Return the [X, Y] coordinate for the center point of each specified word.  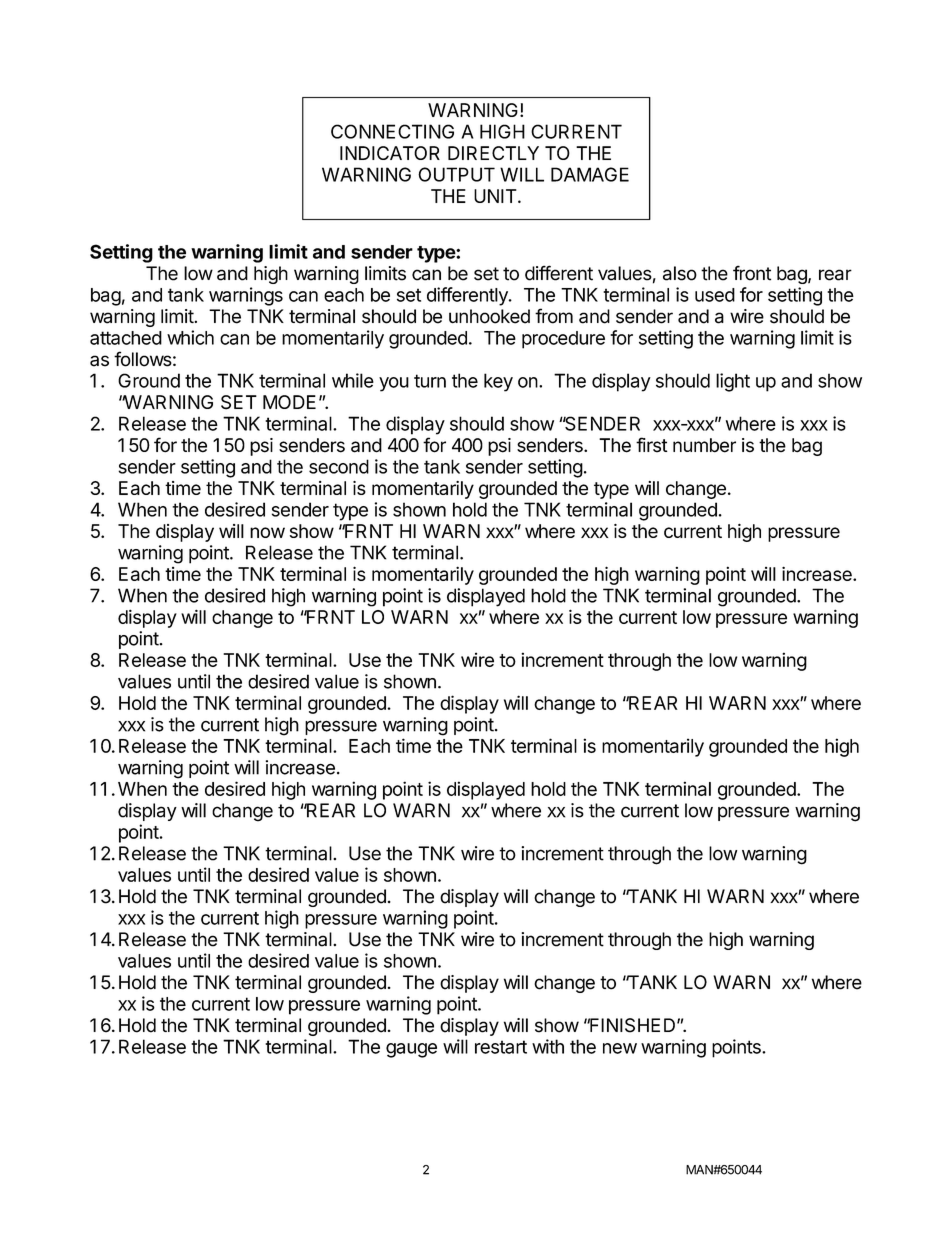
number [704, 445]
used [715, 295]
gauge [411, 1050]
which [190, 337]
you [394, 384]
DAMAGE [590, 174]
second [339, 466]
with [548, 1046]
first [652, 445]
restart [501, 1047]
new [620, 1048]
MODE [289, 402]
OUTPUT [456, 174]
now [267, 532]
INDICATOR [390, 153]
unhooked [489, 316]
